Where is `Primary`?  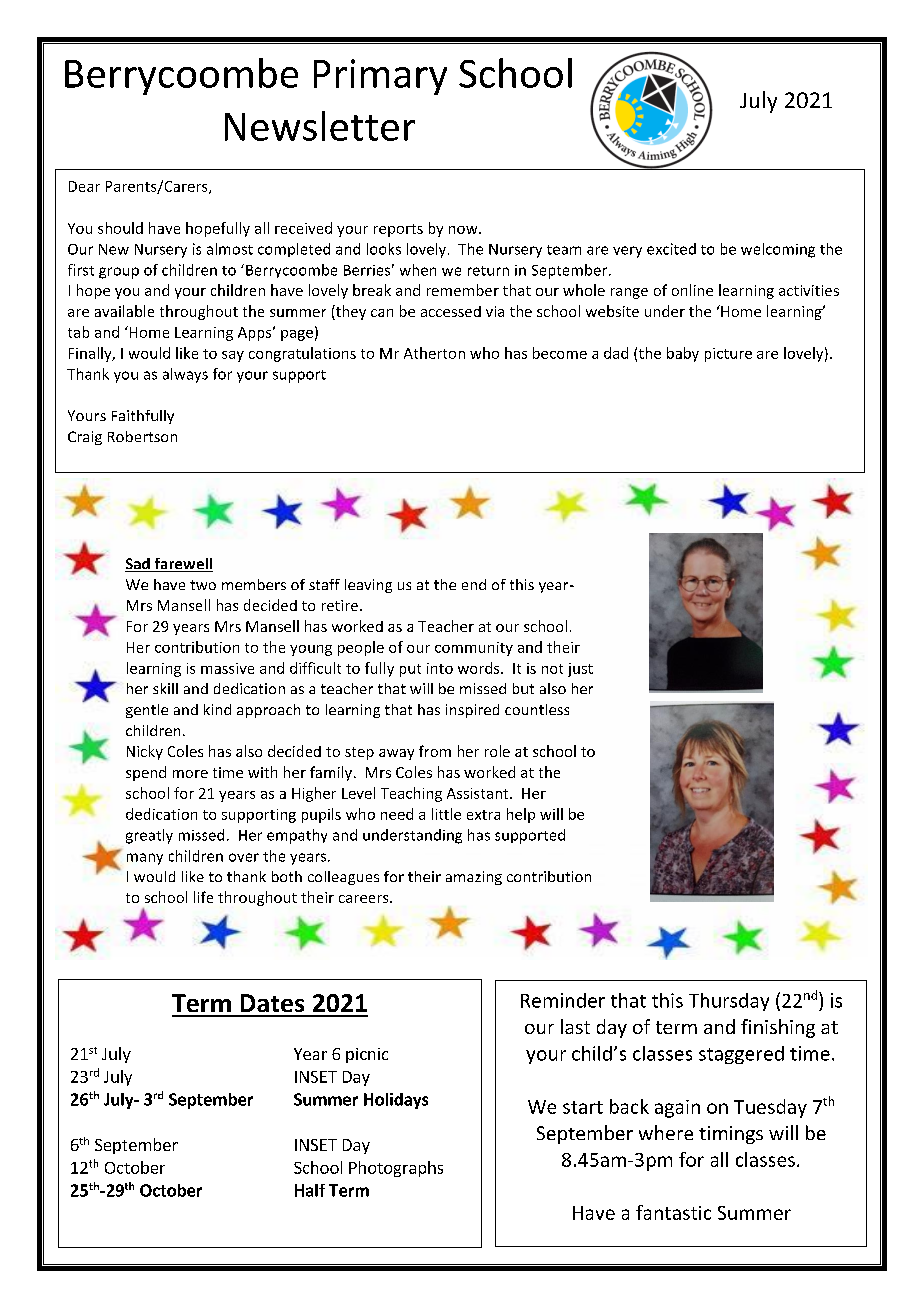 Primary is located at coordinates (380, 77).
